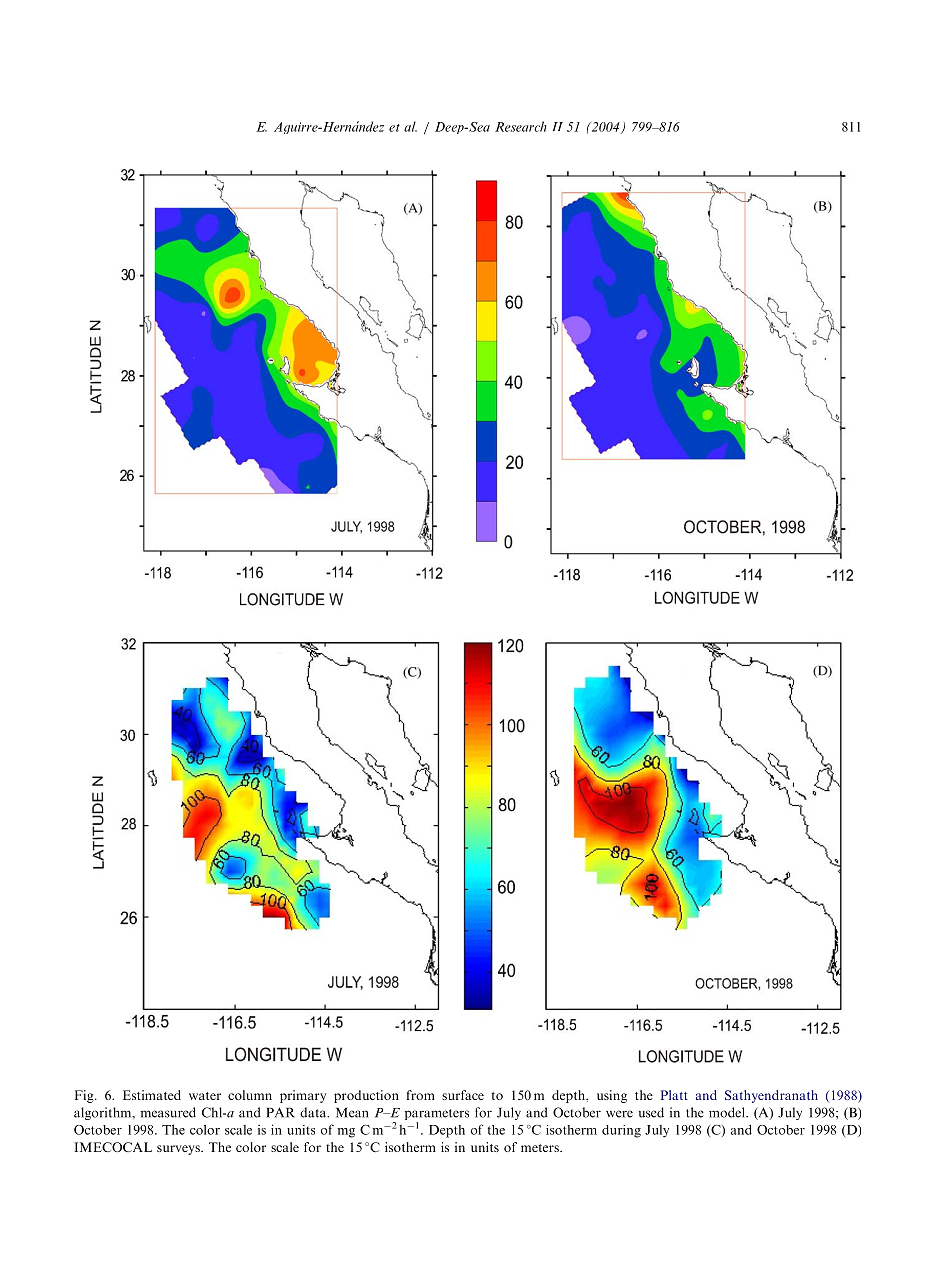  What do you see at coordinates (152, 1095) in the image?
I see `Estimated` at bounding box center [152, 1095].
